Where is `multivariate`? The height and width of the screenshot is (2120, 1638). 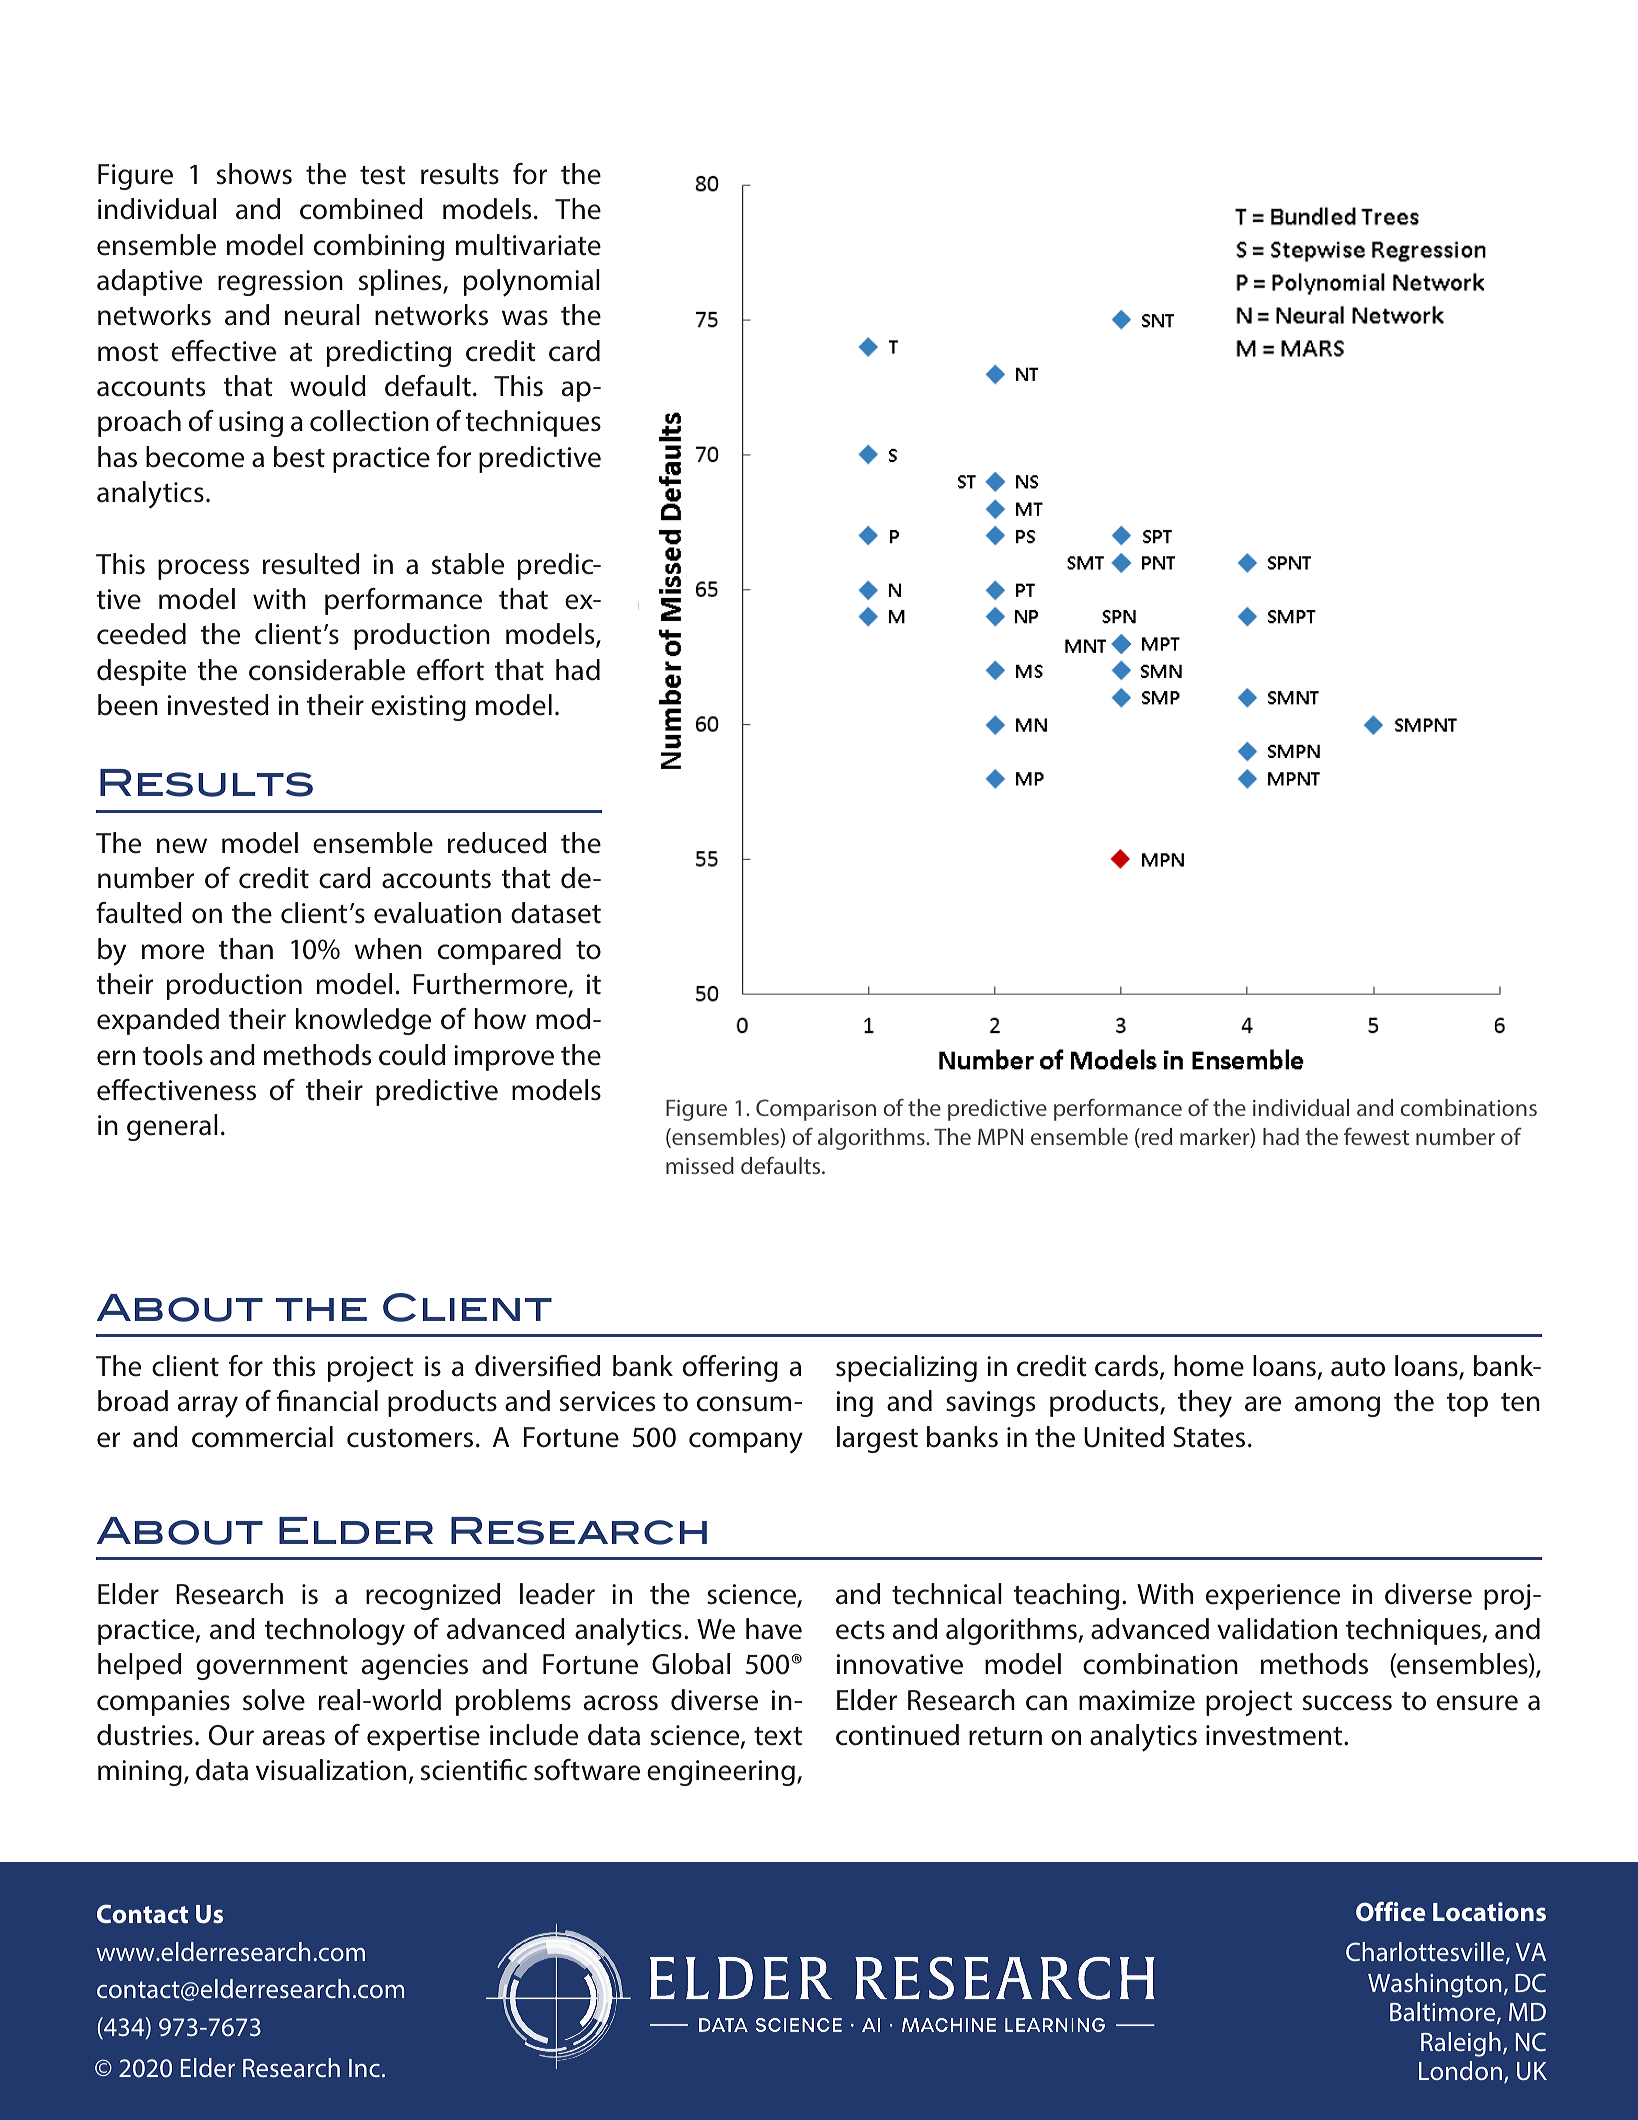
multivariate is located at coordinates (528, 245).
